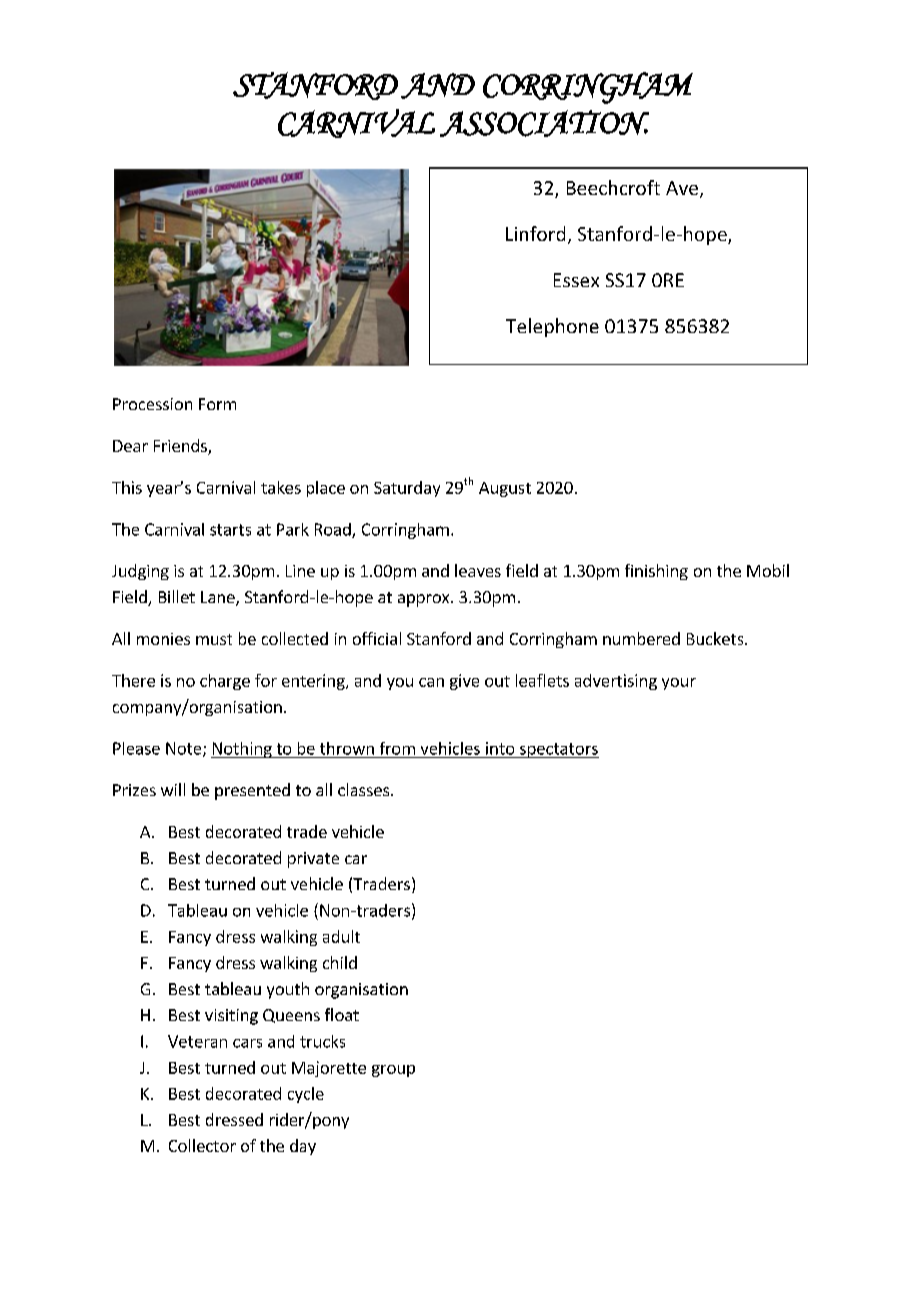 This screenshot has height=1308, width=924. I want to click on Form, so click(217, 404).
